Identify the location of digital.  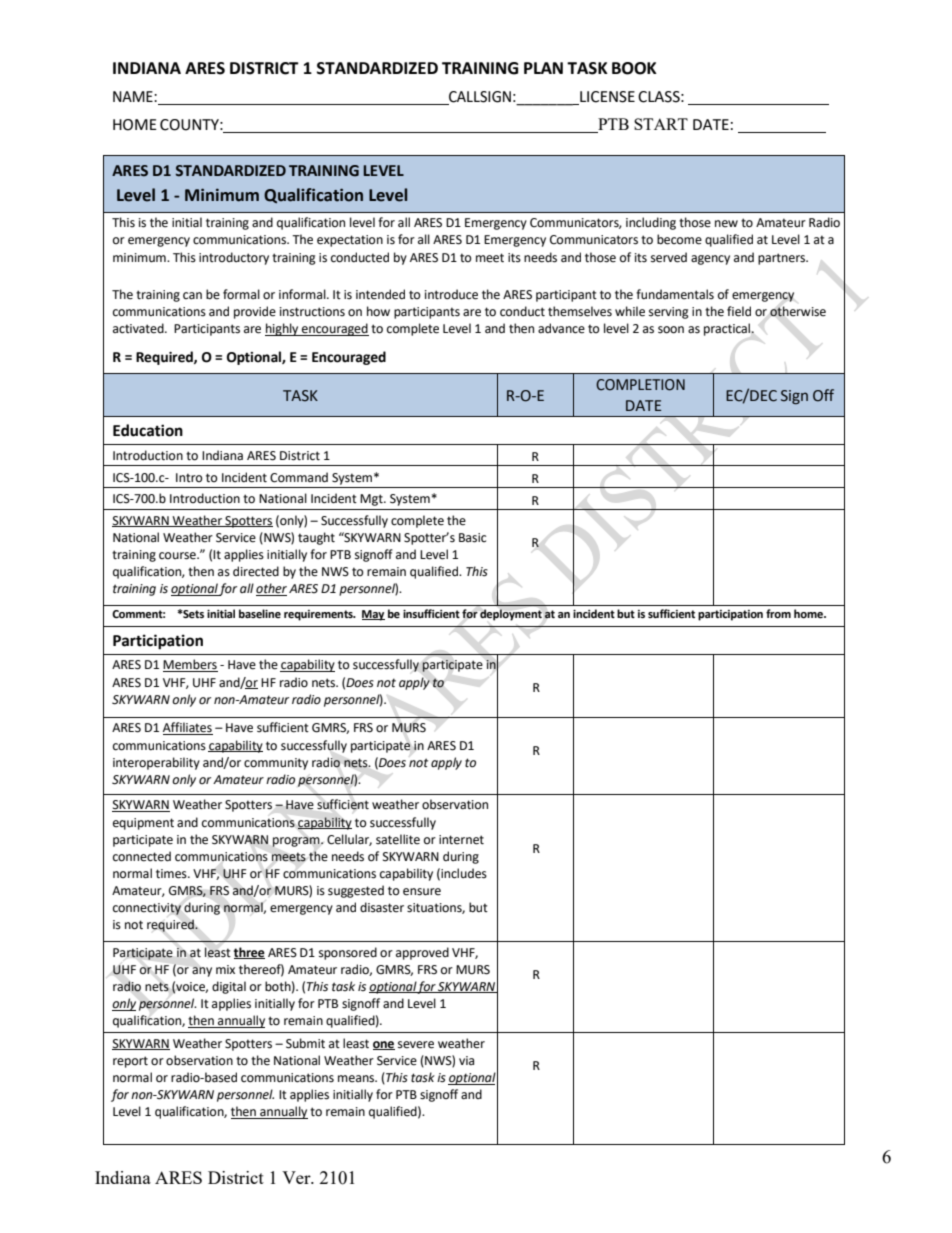
(229, 987).
